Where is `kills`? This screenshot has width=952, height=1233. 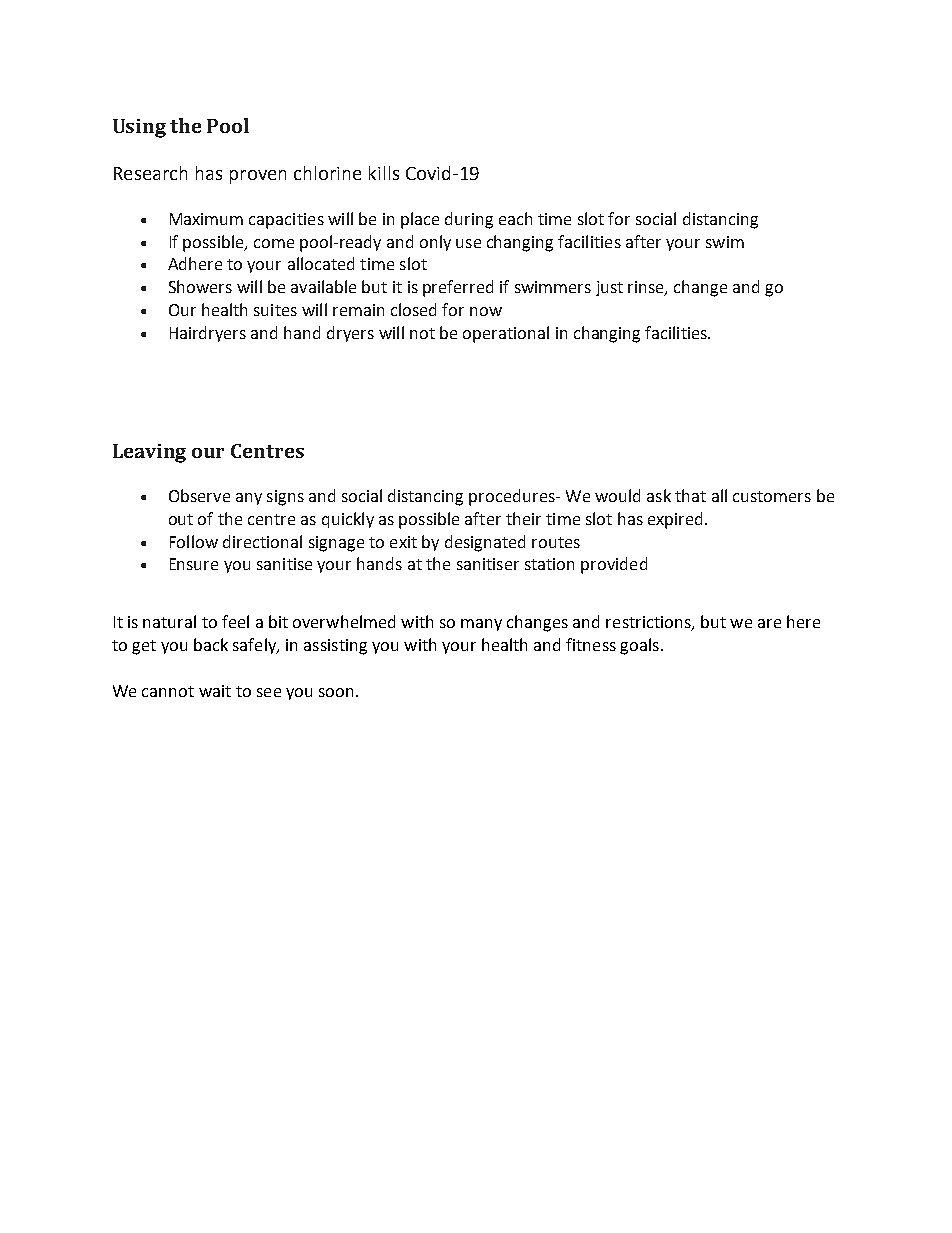
kills is located at coordinates (384, 173).
